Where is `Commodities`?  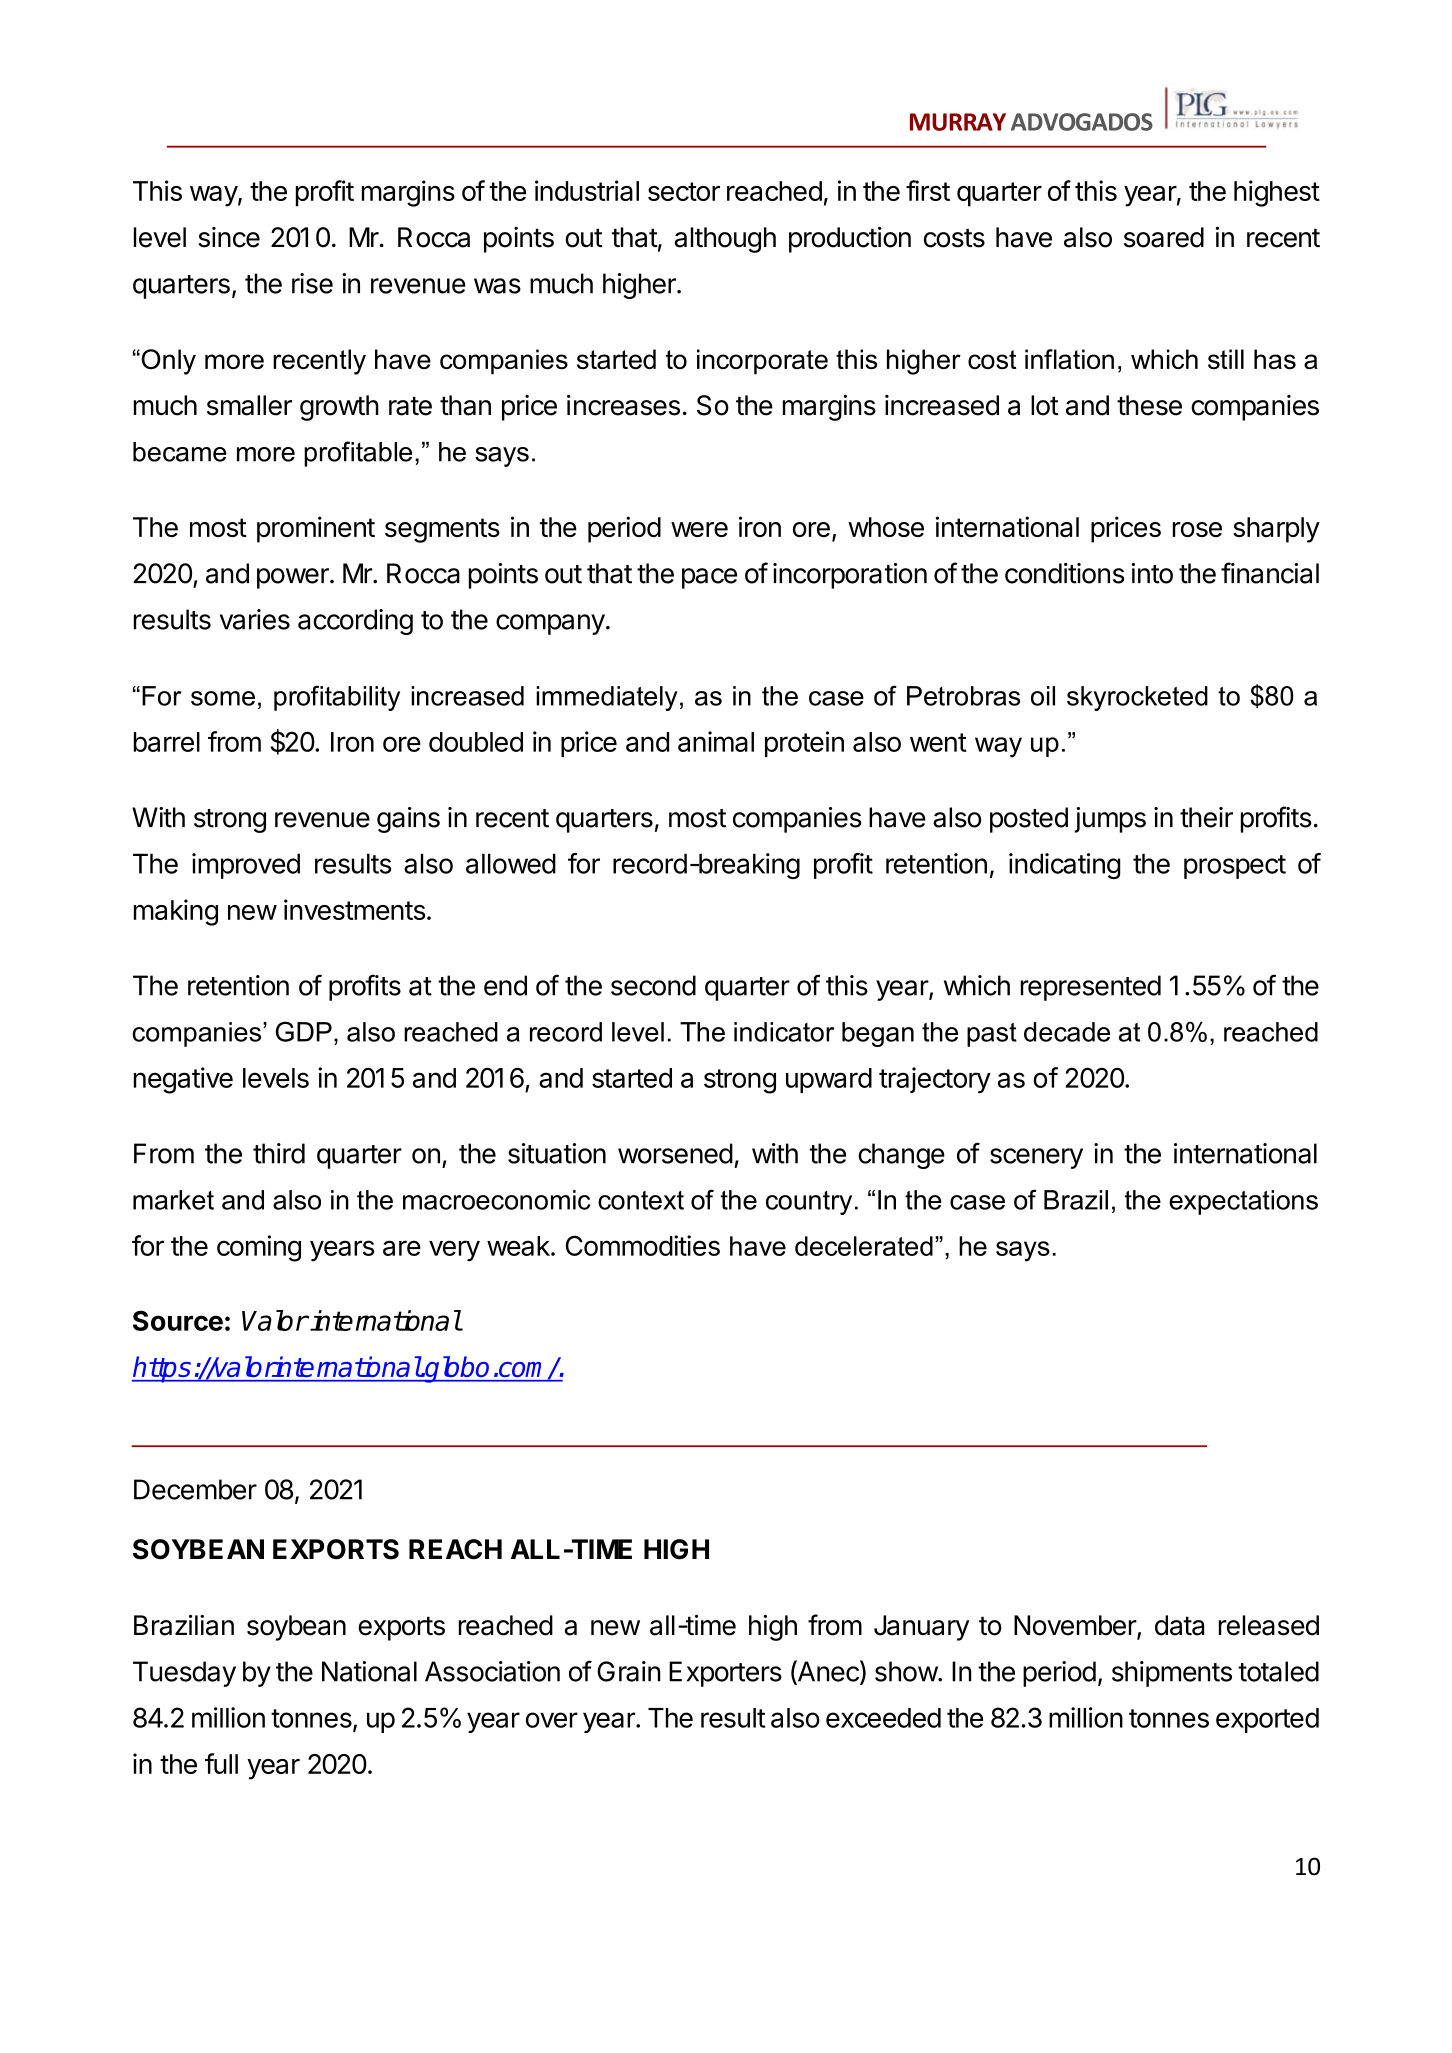
Commodities is located at coordinates (643, 1245).
